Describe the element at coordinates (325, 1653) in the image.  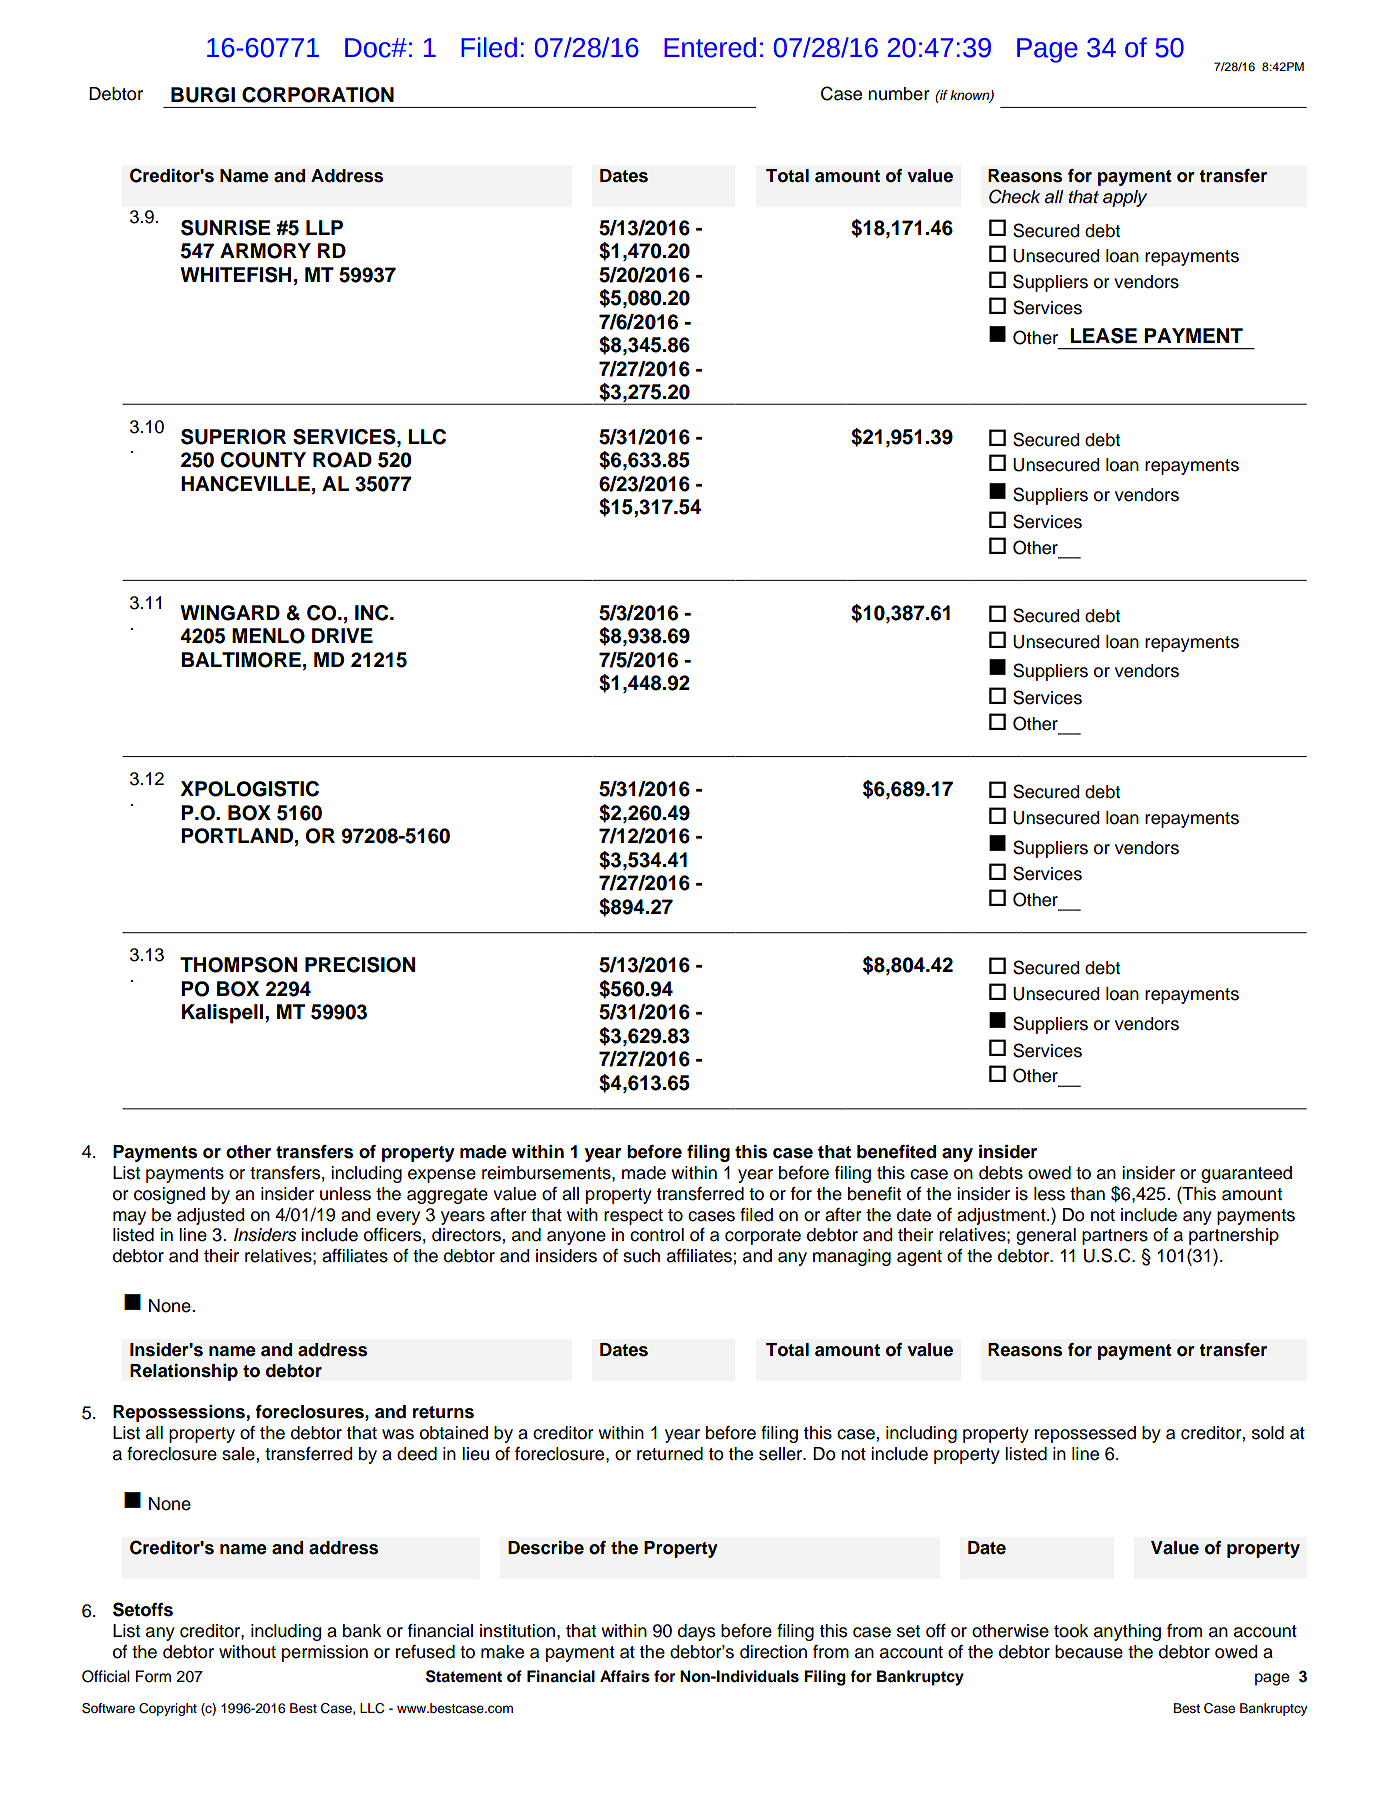
I see `permission` at that location.
